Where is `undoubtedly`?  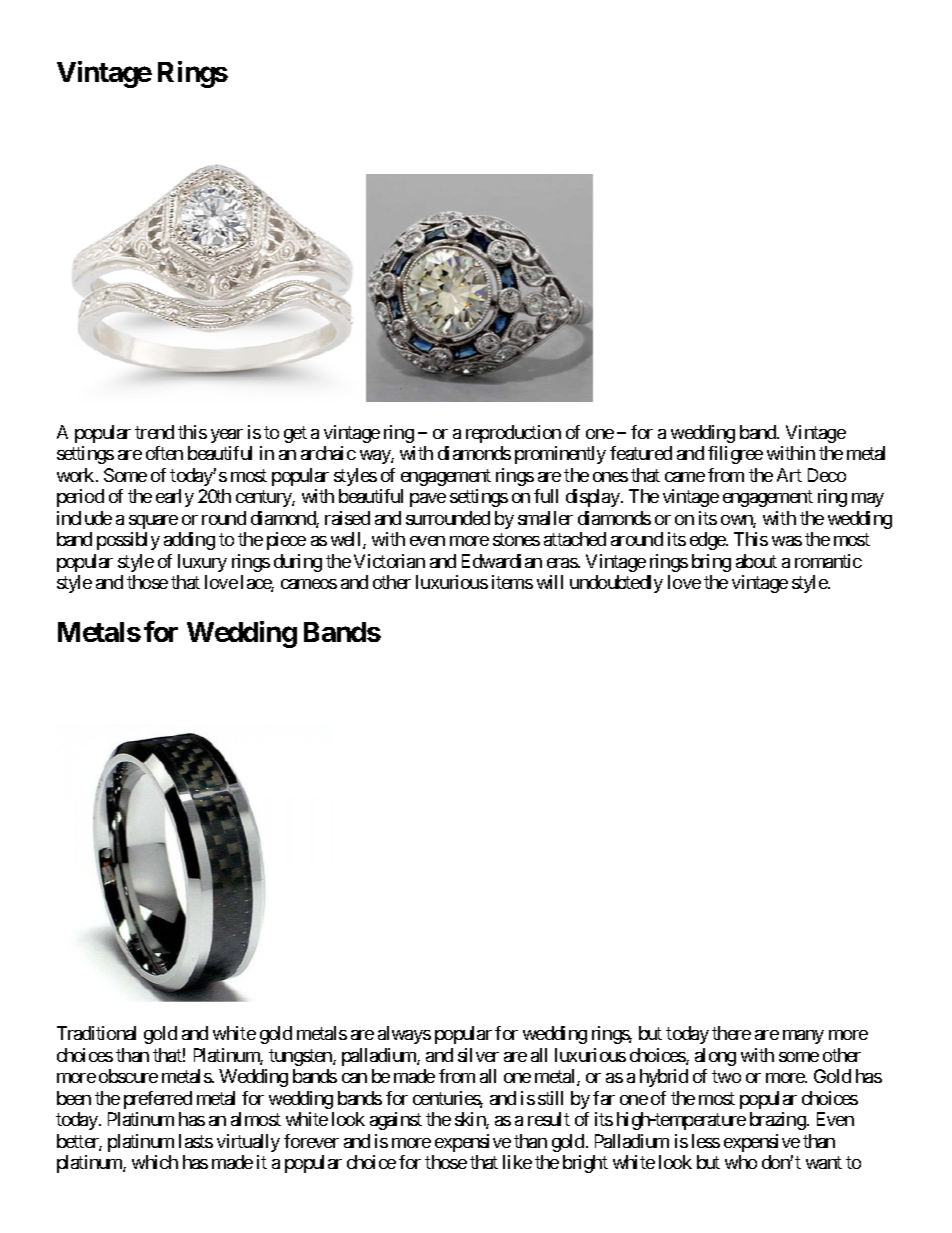
undoubtedly is located at coordinates (616, 584).
